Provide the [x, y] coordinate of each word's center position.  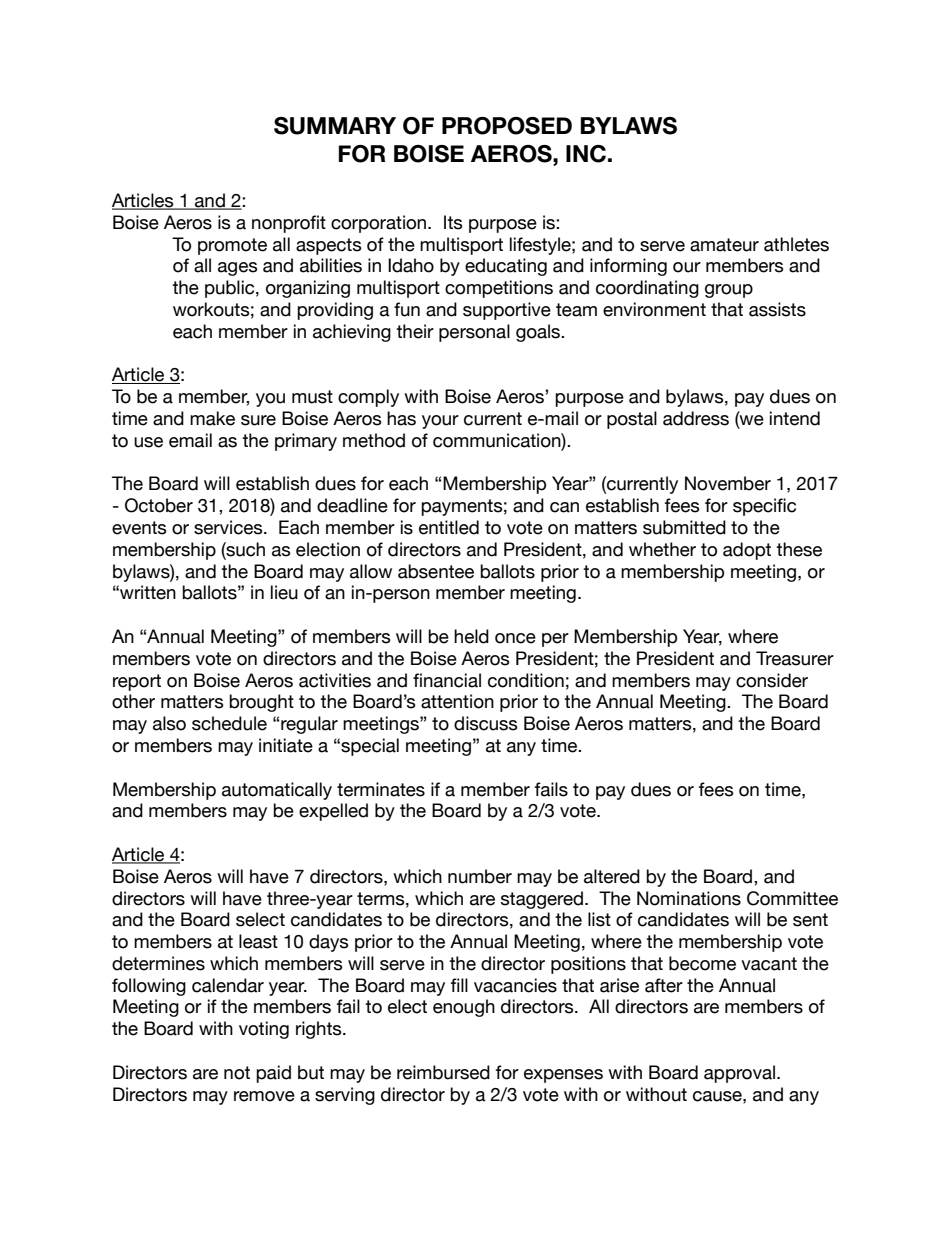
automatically [277, 791]
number [480, 876]
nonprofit [289, 224]
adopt [747, 551]
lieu [284, 592]
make [212, 418]
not [237, 1073]
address [696, 418]
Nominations [689, 898]
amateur [724, 245]
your [440, 422]
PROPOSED [507, 126]
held [471, 636]
